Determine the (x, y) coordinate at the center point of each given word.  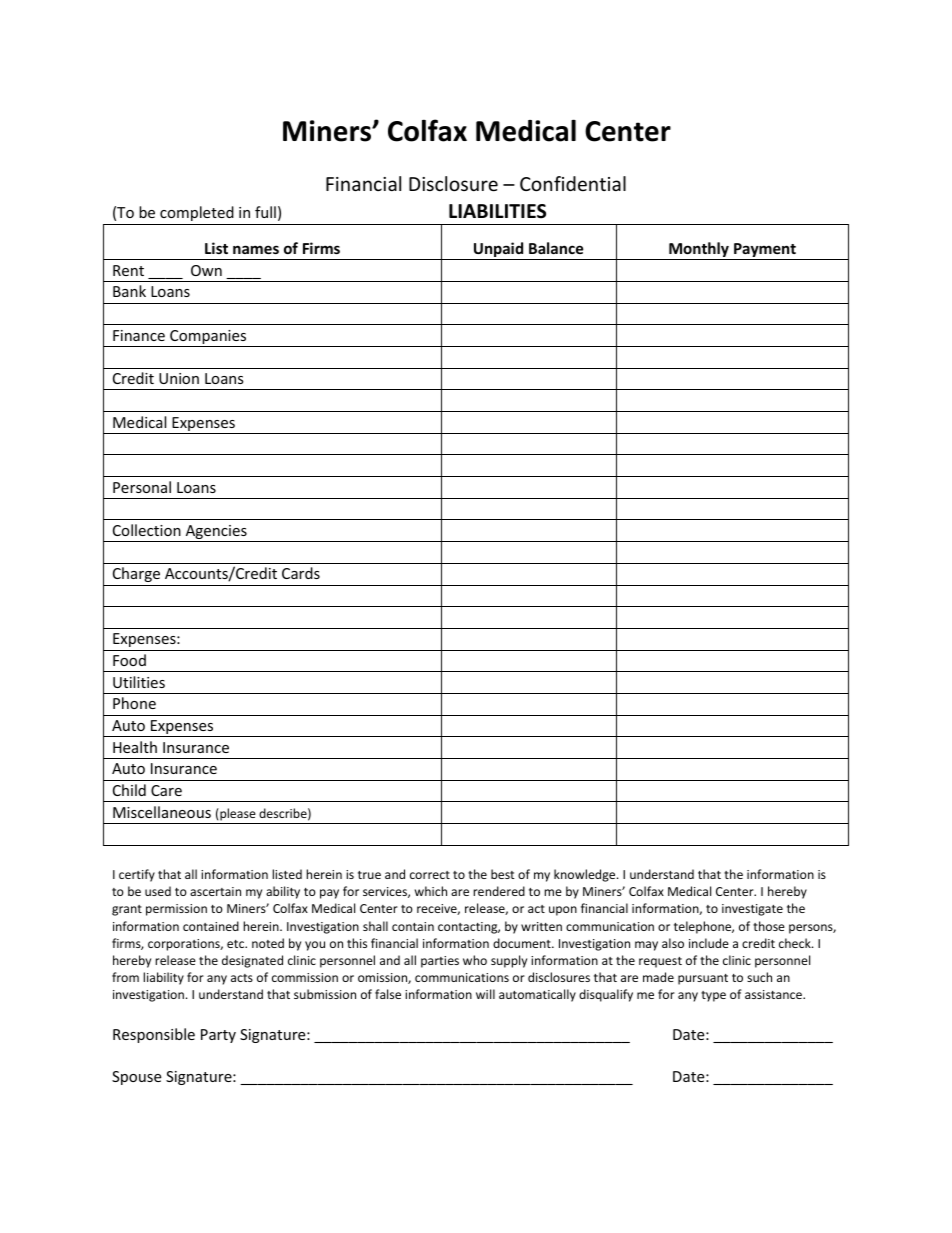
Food (129, 660)
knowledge (586, 875)
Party (218, 1036)
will (485, 994)
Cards (301, 573)
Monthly (699, 251)
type (713, 996)
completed (197, 213)
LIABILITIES (497, 211)
